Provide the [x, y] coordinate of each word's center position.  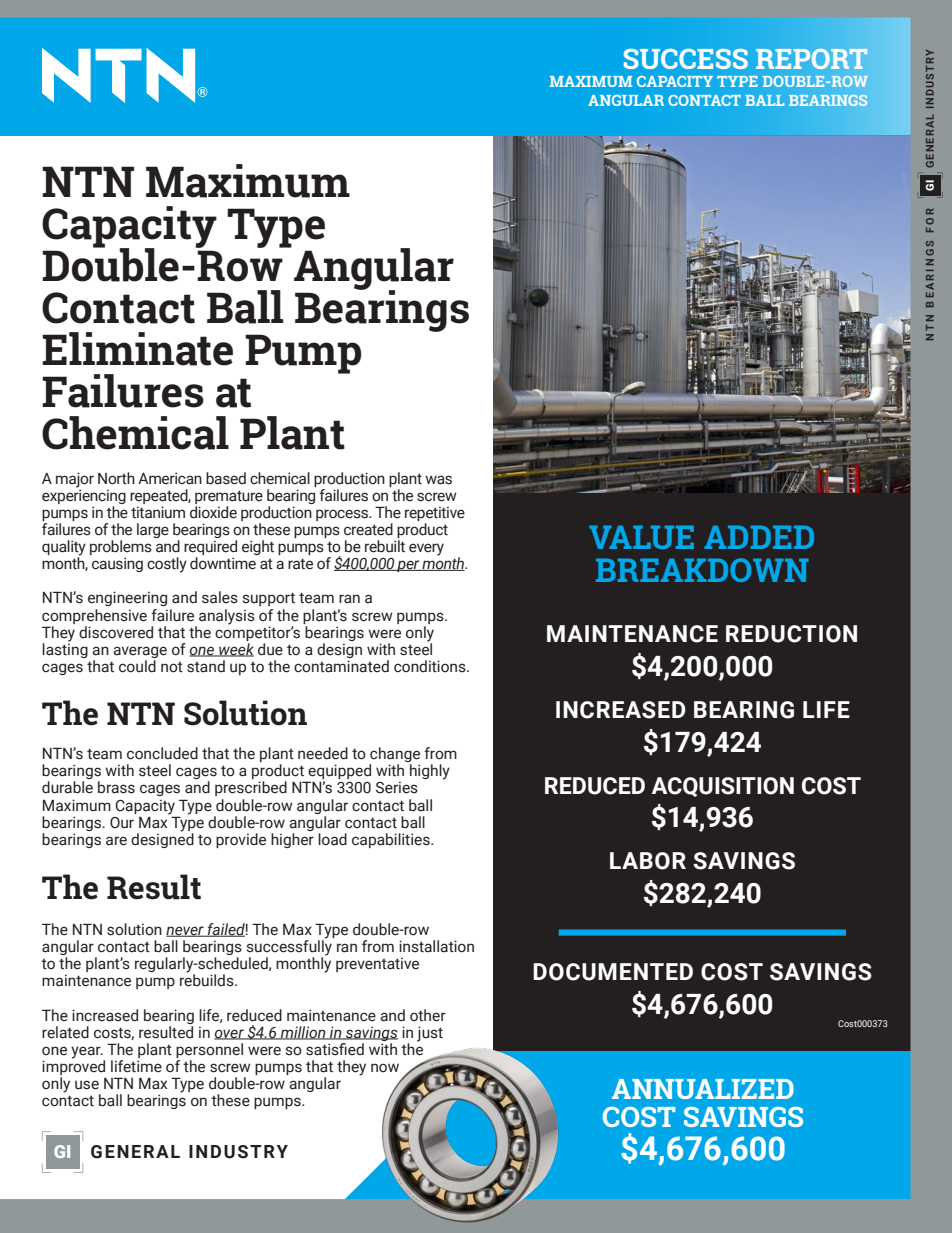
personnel [209, 1052]
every [426, 549]
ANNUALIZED [703, 1089]
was [438, 480]
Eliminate [137, 349]
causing [117, 564]
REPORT [811, 59]
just [430, 1034]
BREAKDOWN [702, 570]
